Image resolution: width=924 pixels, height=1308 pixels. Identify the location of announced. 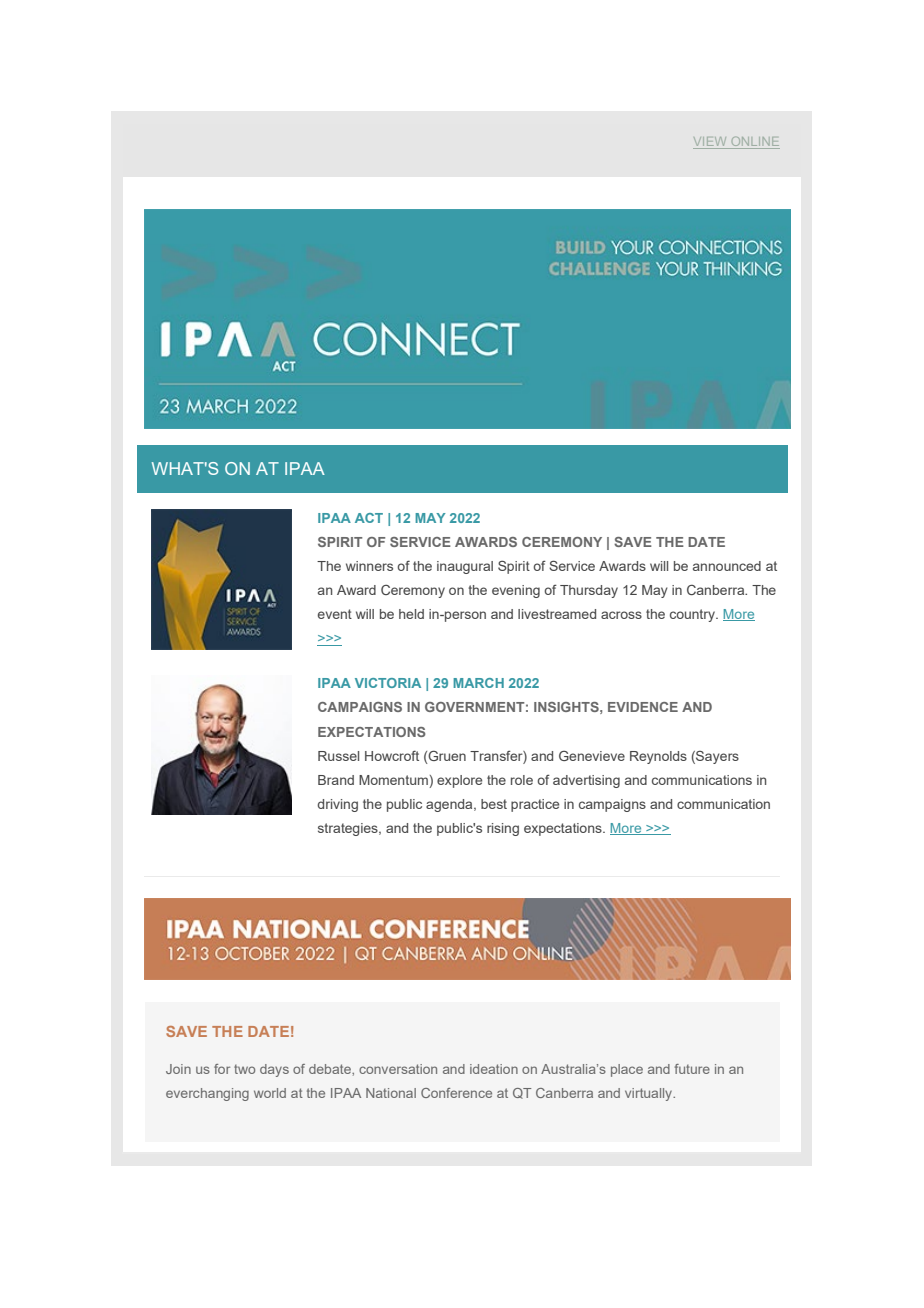
(727, 566).
